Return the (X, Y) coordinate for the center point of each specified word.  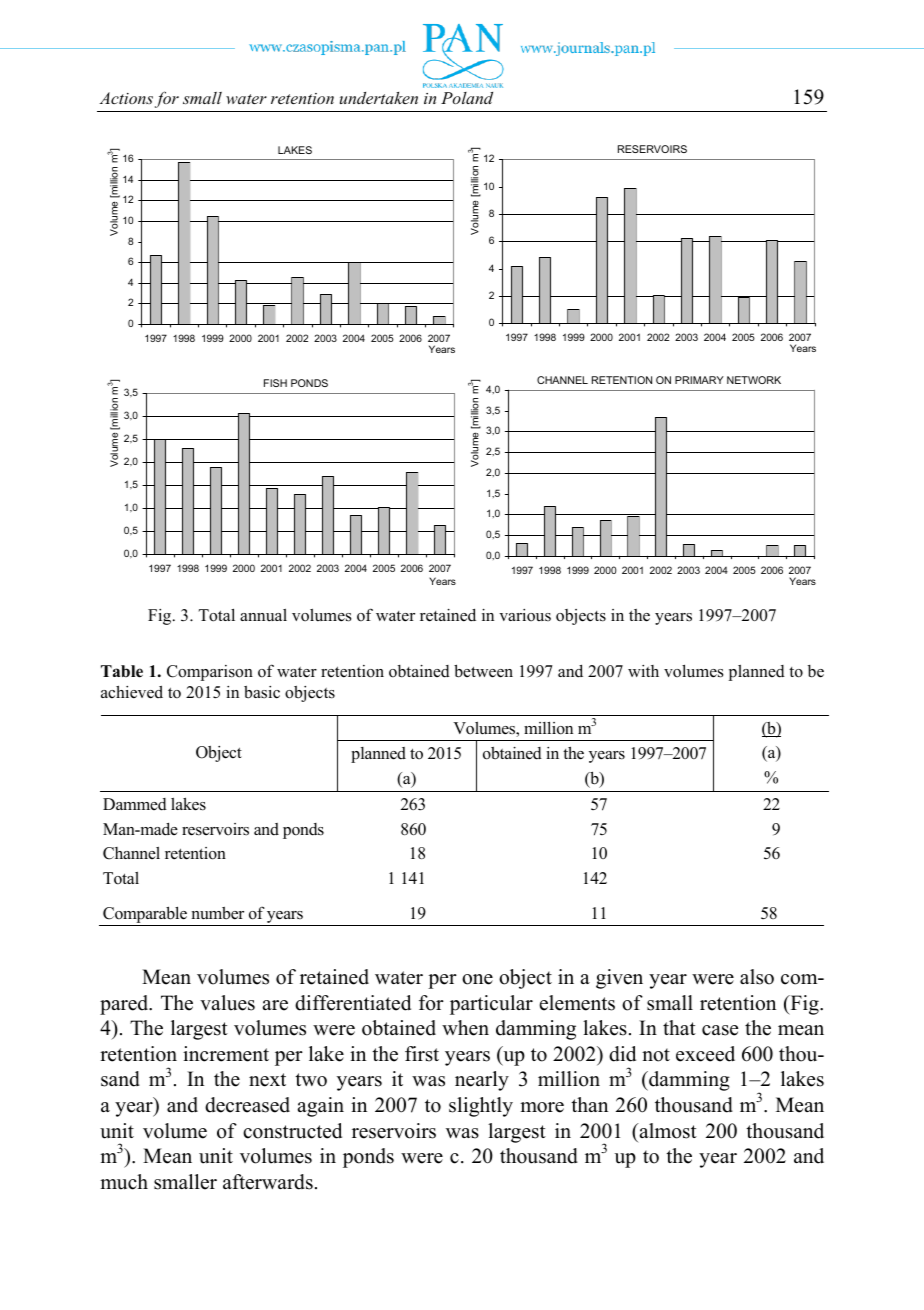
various (525, 615)
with (643, 671)
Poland (467, 98)
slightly (481, 1107)
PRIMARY (699, 380)
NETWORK (754, 380)
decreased (247, 1105)
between (483, 671)
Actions (126, 98)
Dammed (135, 804)
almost (667, 1131)
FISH (275, 383)
